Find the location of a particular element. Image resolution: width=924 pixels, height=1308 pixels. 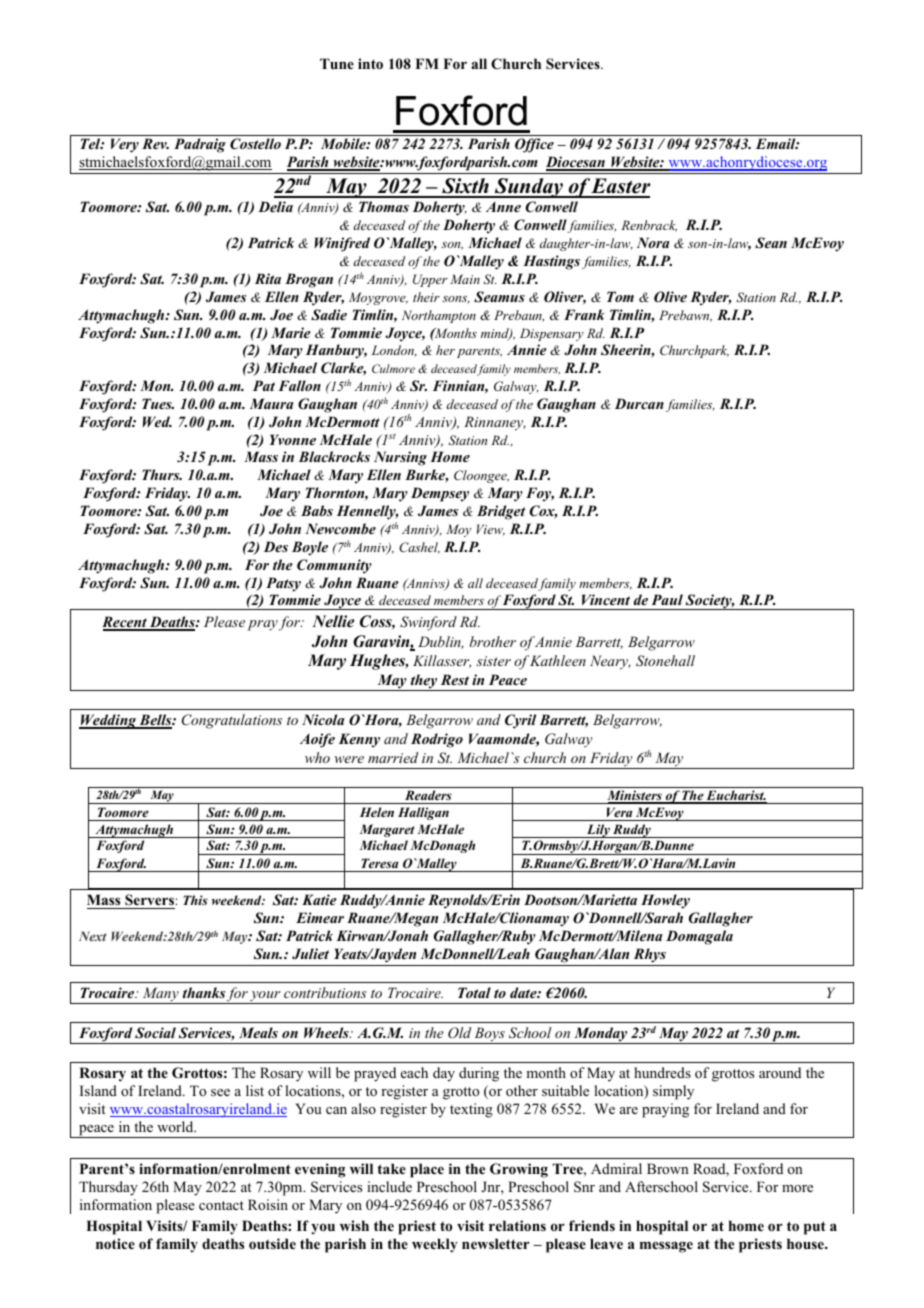

Sean is located at coordinates (771, 243).
